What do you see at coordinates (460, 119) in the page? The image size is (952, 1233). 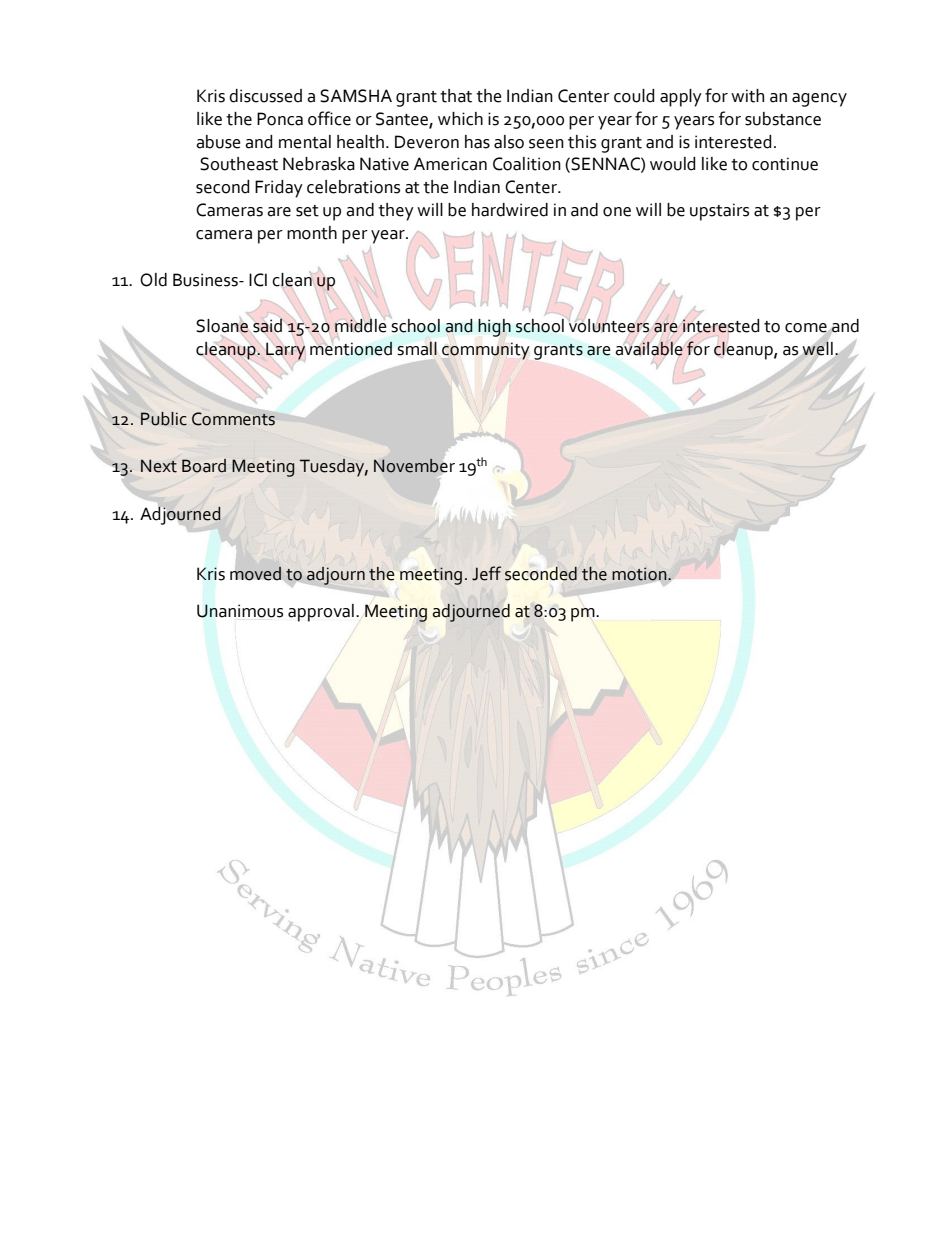 I see `which` at bounding box center [460, 119].
